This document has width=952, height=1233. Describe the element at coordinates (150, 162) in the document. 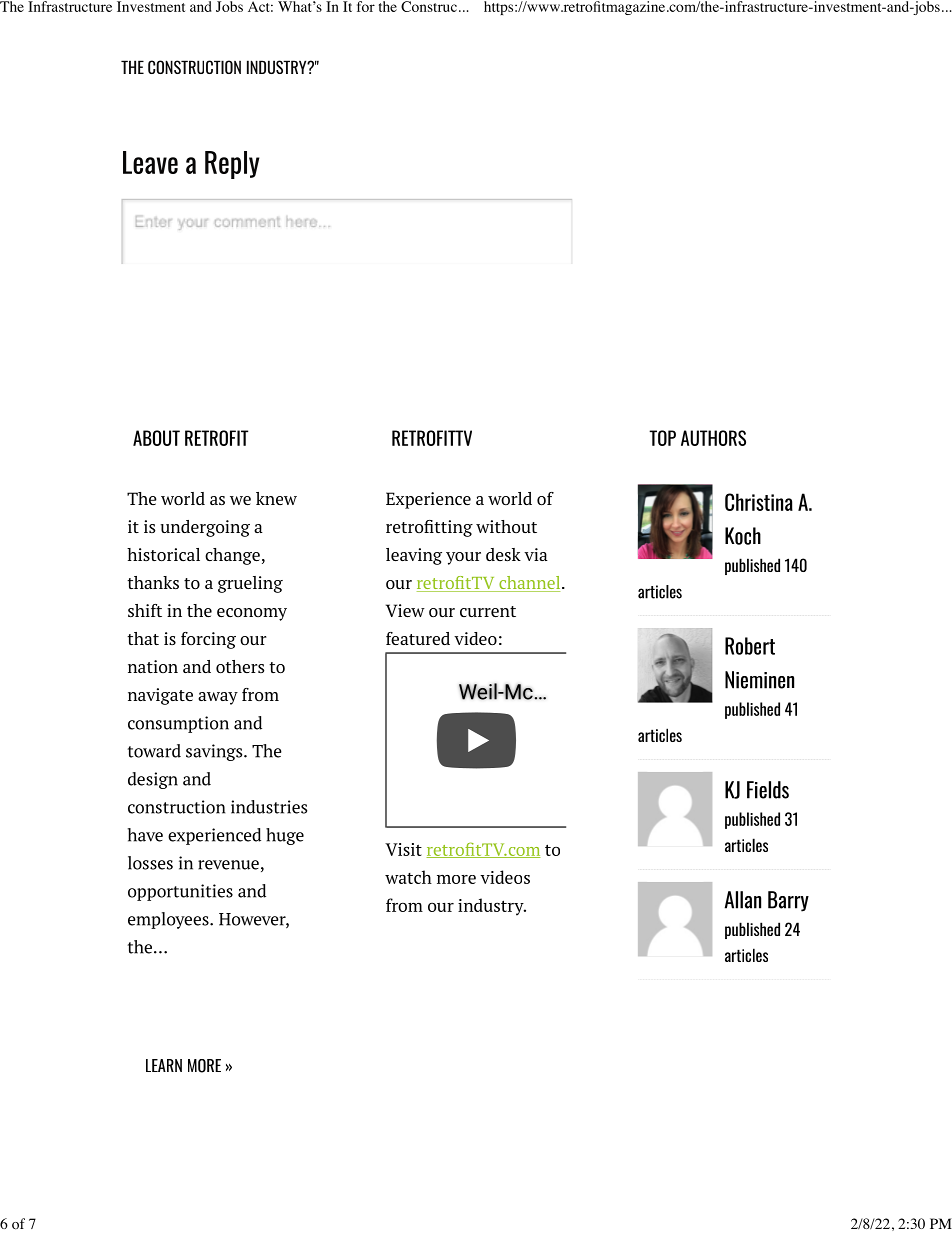

I see `Leave` at that location.
